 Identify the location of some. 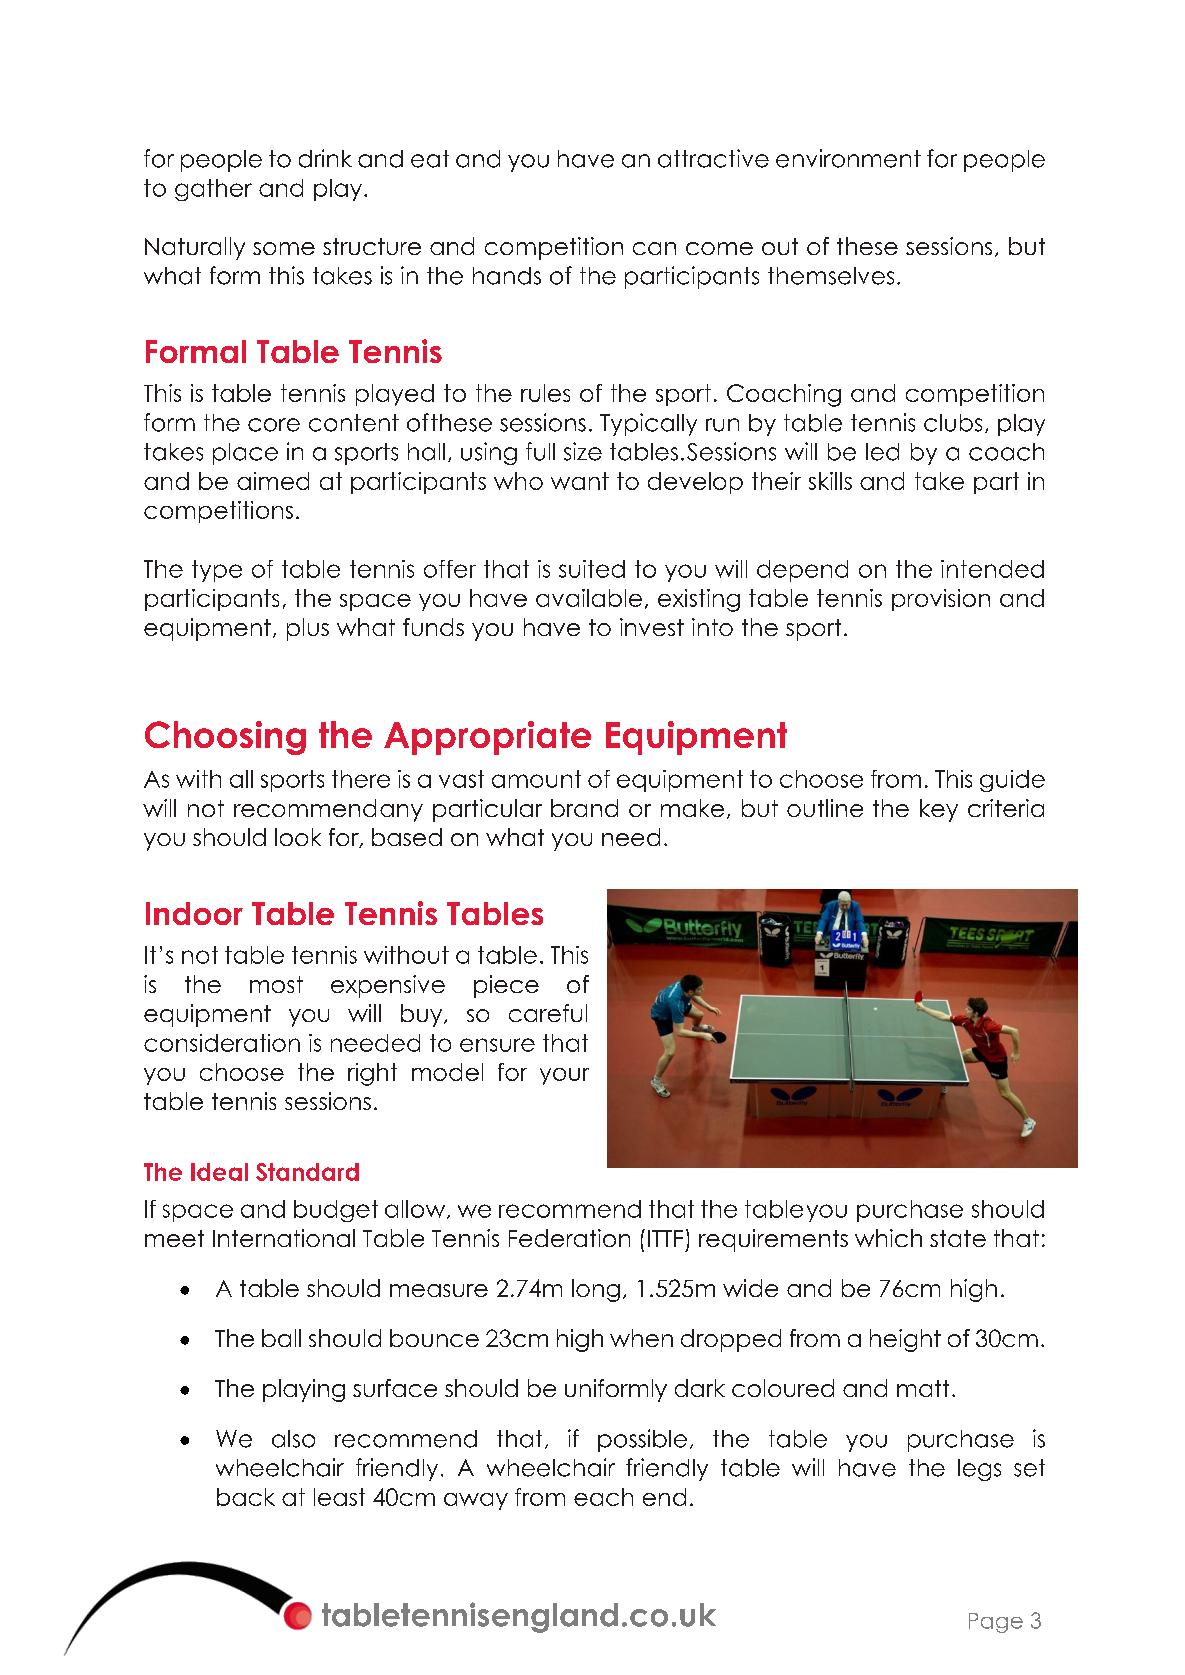
(284, 248).
